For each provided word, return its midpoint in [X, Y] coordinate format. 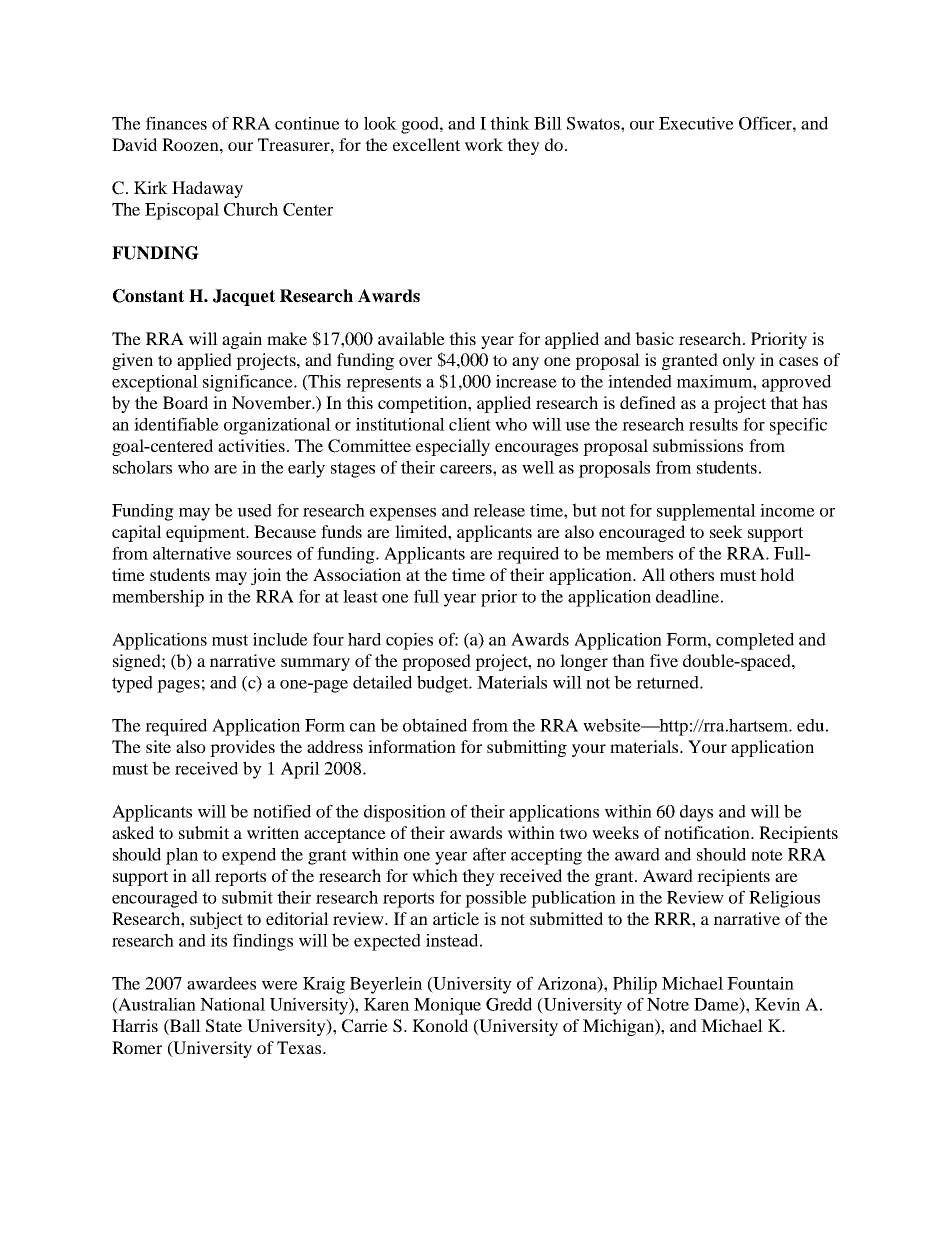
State [224, 1026]
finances [176, 123]
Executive [696, 123]
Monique [447, 1006]
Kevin [777, 1004]
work [484, 144]
